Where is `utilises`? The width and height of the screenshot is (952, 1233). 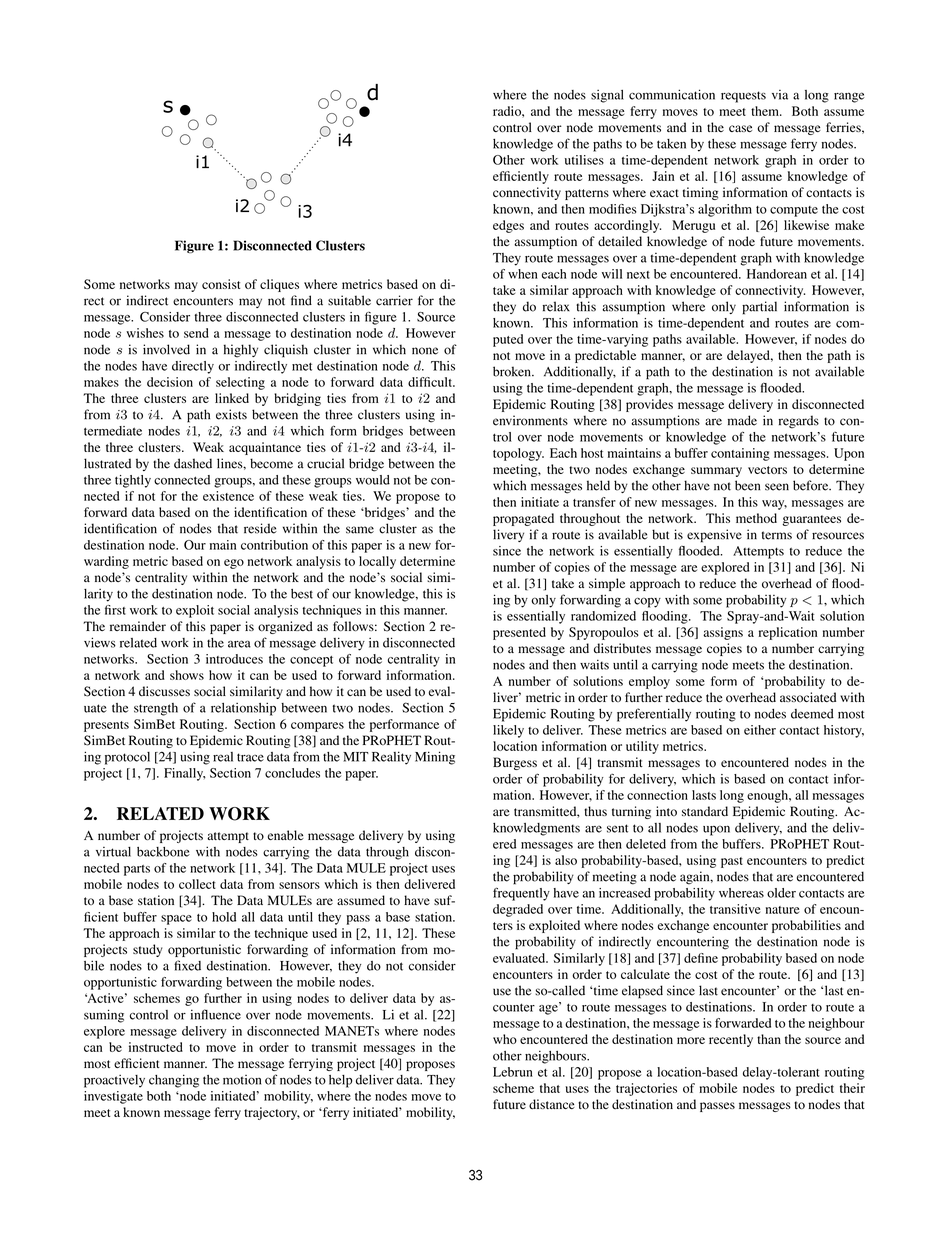
utilises is located at coordinates (584, 160).
